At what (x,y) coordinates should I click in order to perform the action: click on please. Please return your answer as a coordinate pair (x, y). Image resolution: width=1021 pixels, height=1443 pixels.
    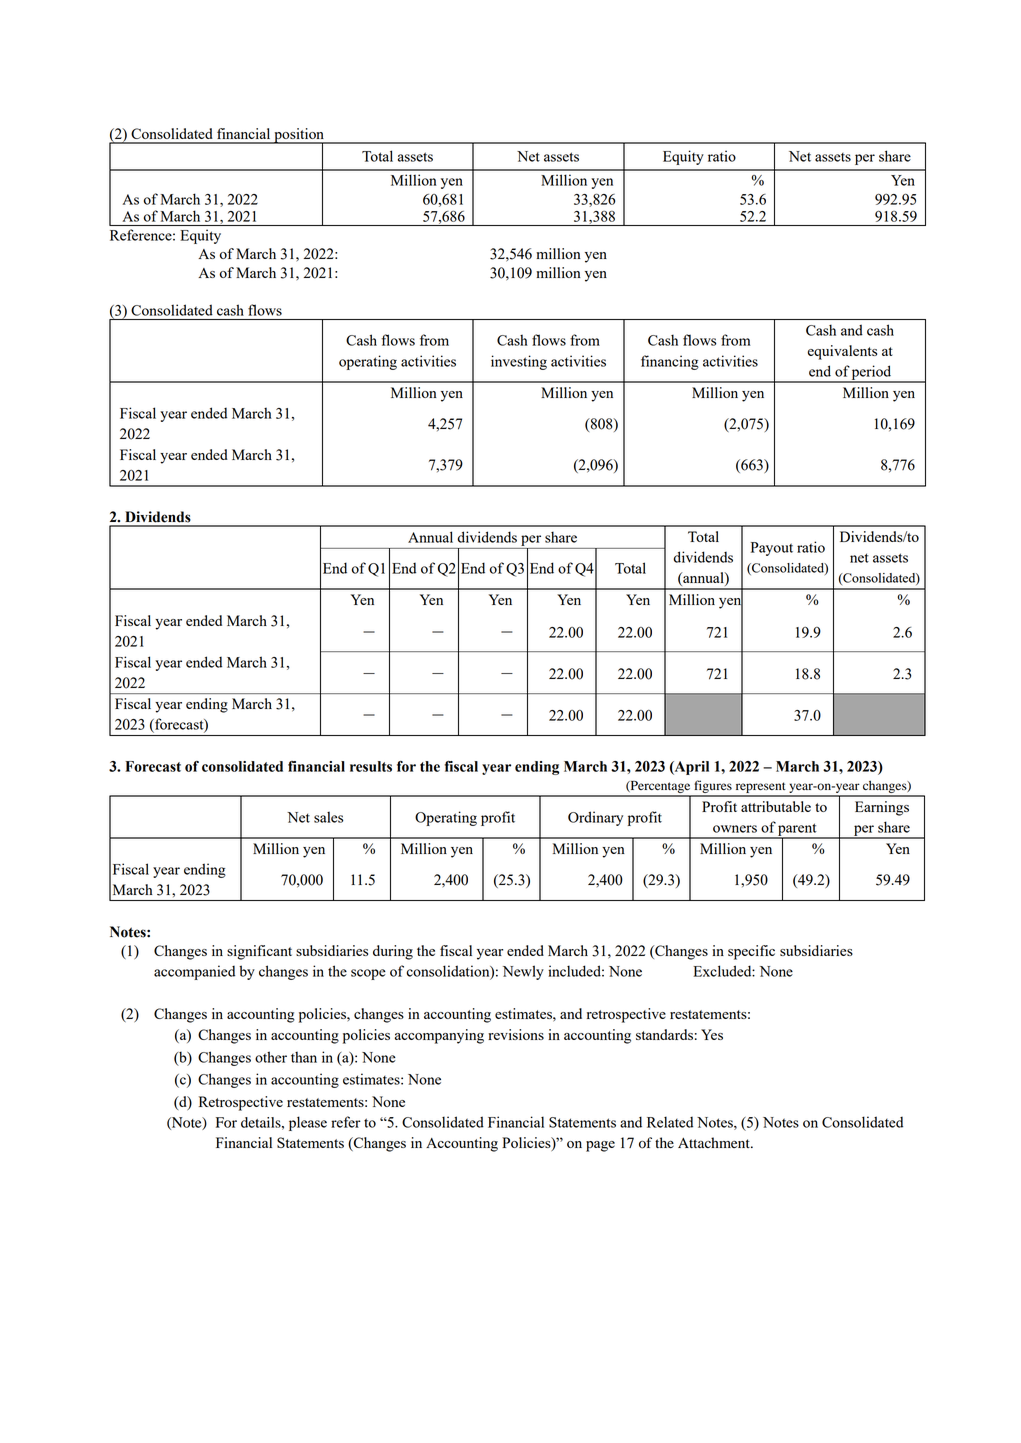
    Looking at the image, I should click on (308, 1123).
